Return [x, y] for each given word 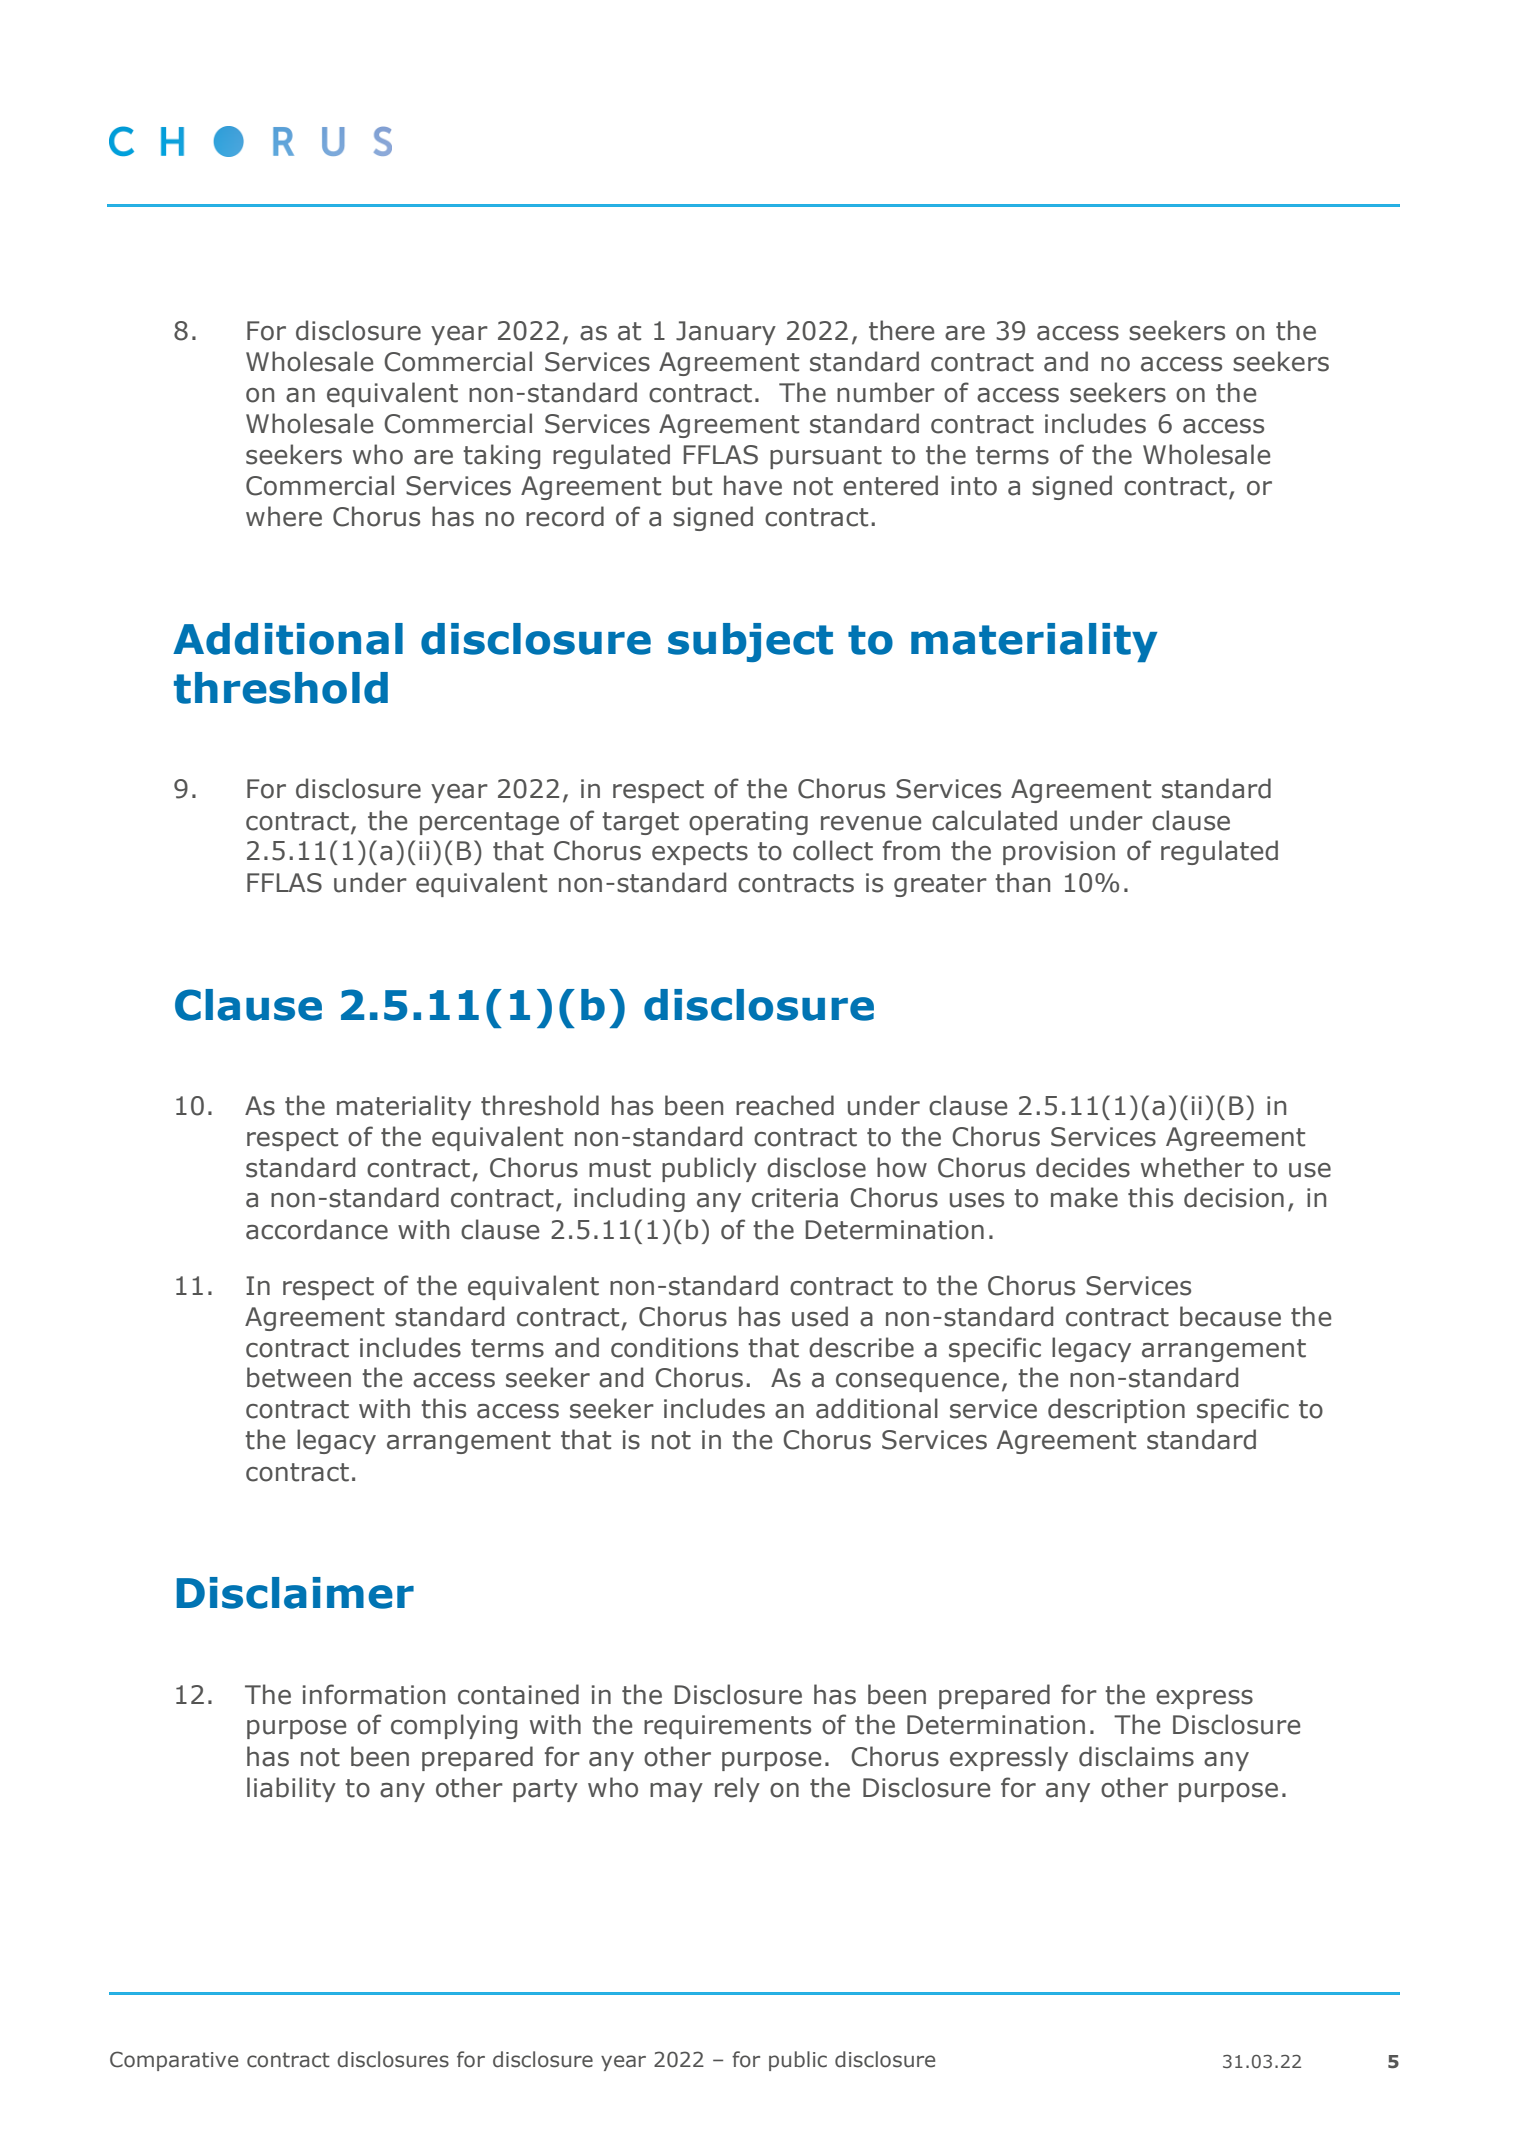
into [974, 486]
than [1022, 882]
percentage [489, 823]
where [284, 516]
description [1116, 1410]
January [726, 333]
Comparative [174, 2061]
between [299, 1377]
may [676, 1792]
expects [700, 853]
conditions [674, 1347]
